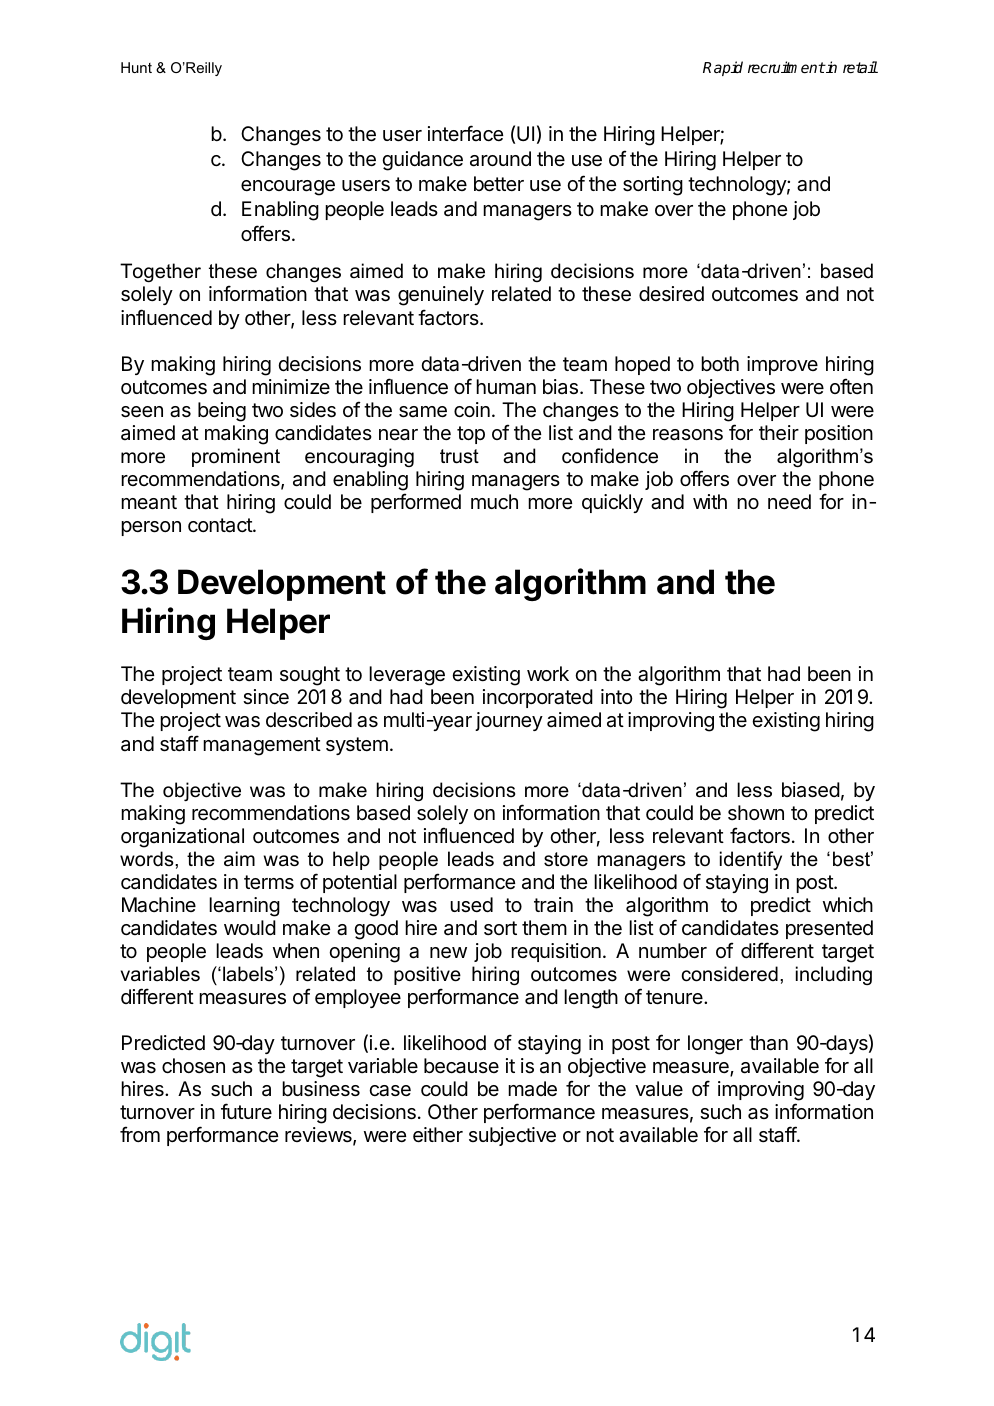 The width and height of the screenshot is (994, 1406). What do you see at coordinates (786, 67) in the screenshot?
I see `recruitment` at bounding box center [786, 67].
